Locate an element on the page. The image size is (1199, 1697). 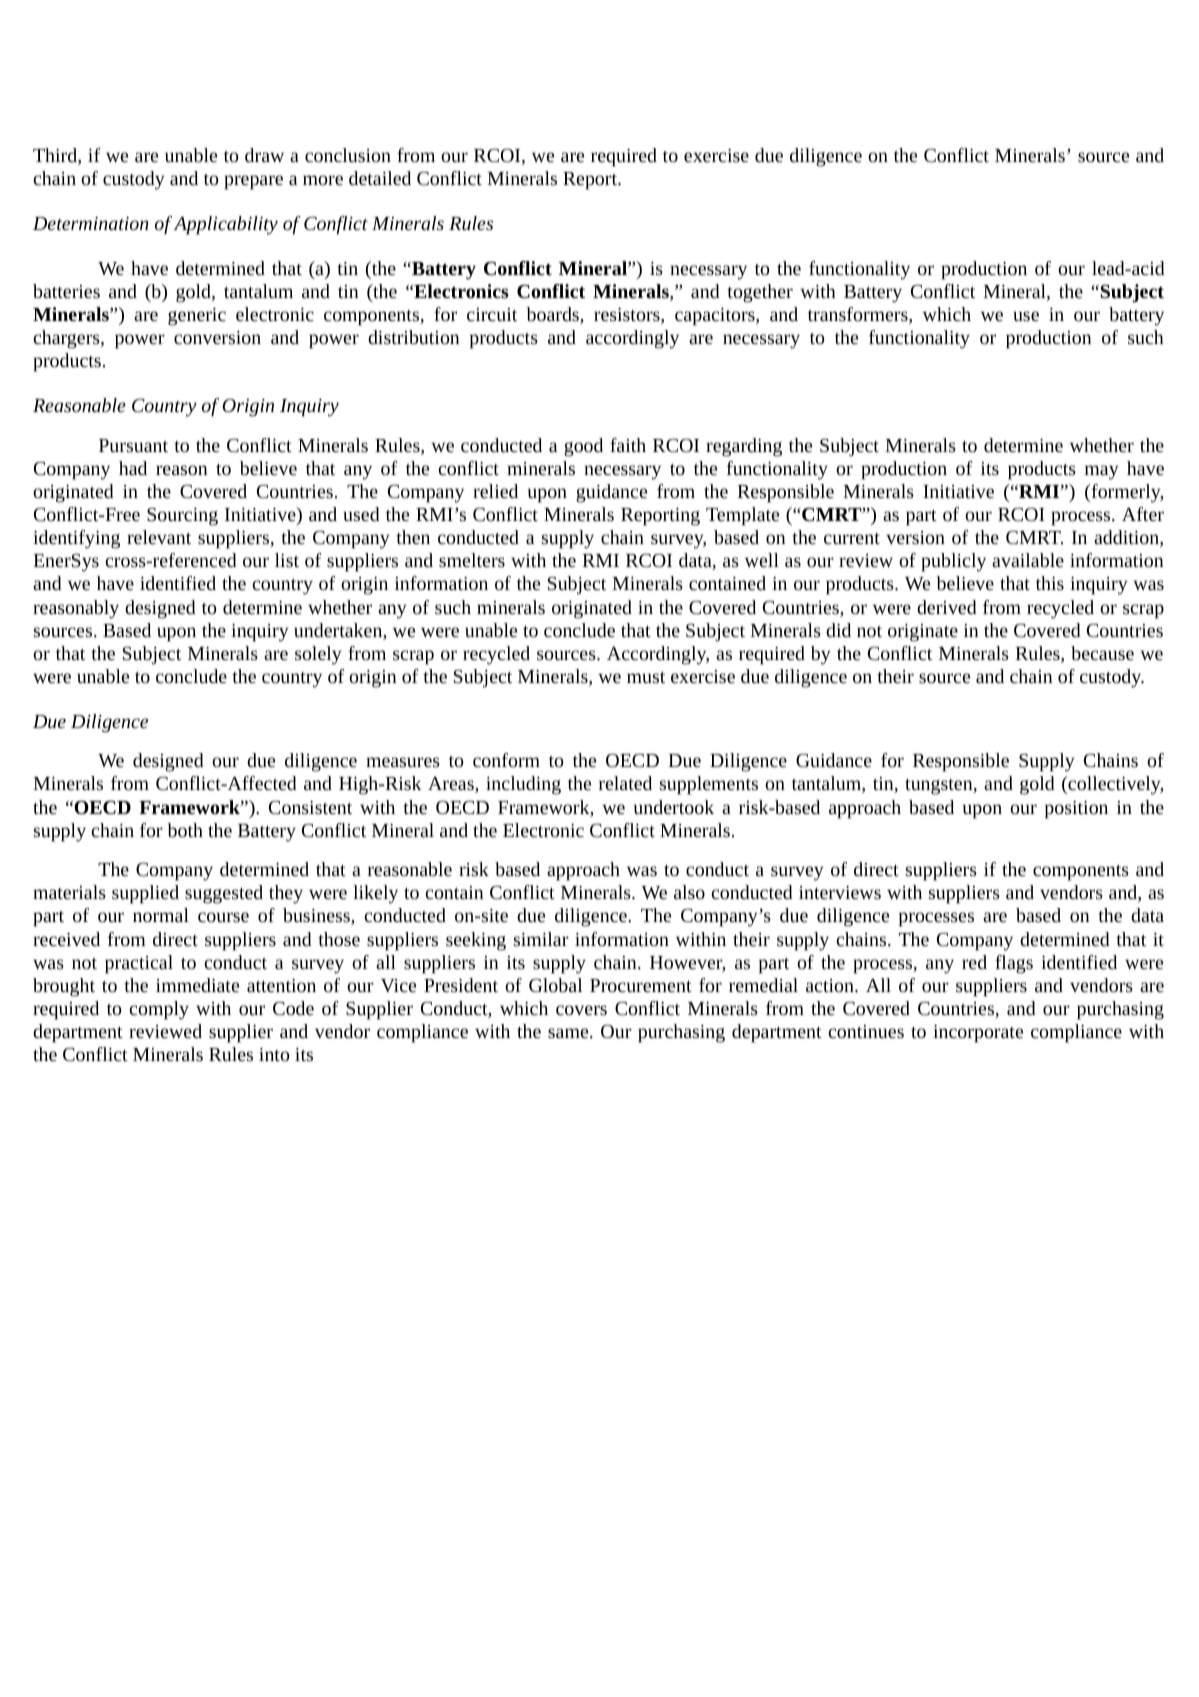
good is located at coordinates (583, 447).
